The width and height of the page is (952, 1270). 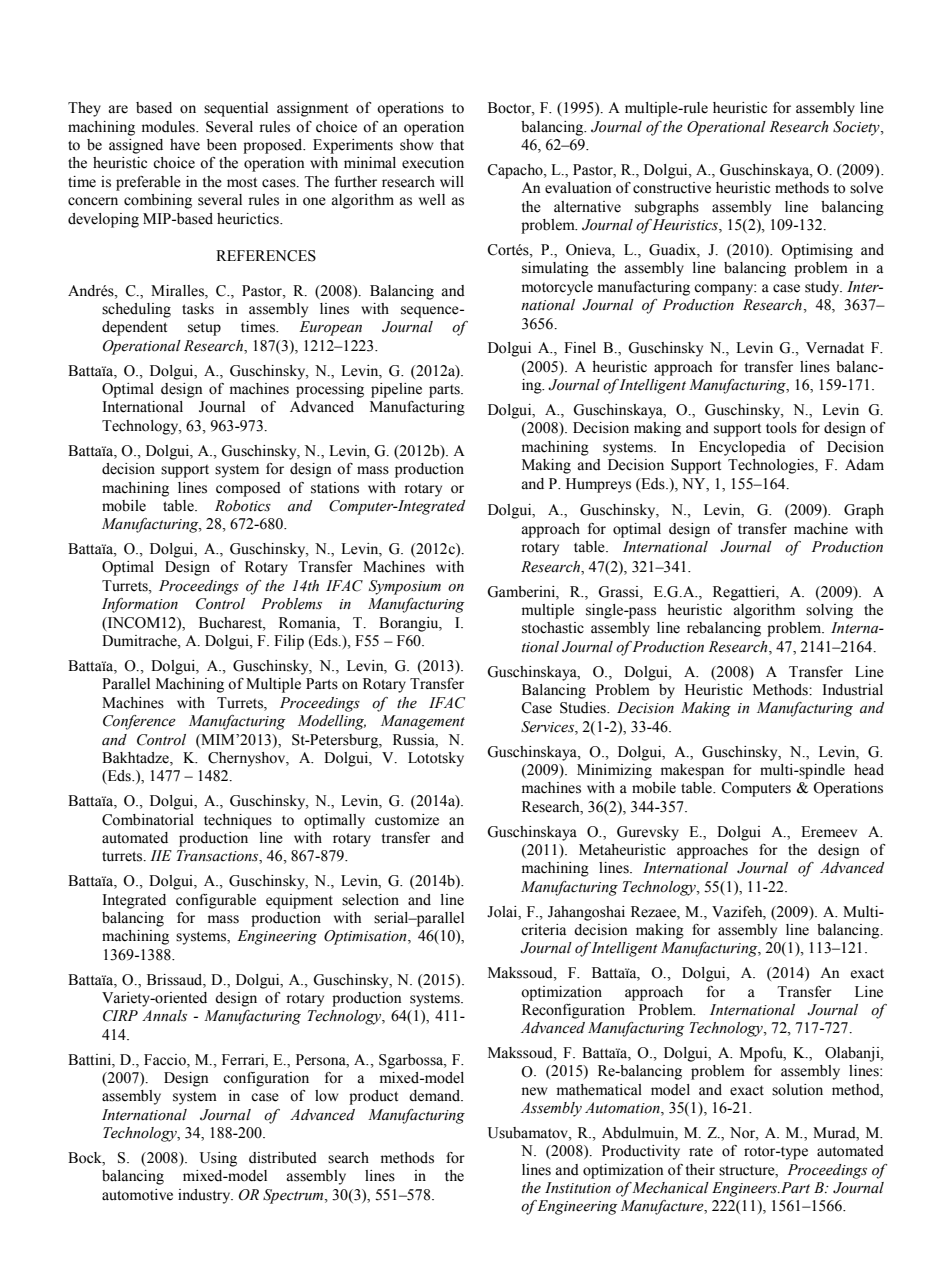 What do you see at coordinates (869, 770) in the page?
I see `head` at bounding box center [869, 770].
